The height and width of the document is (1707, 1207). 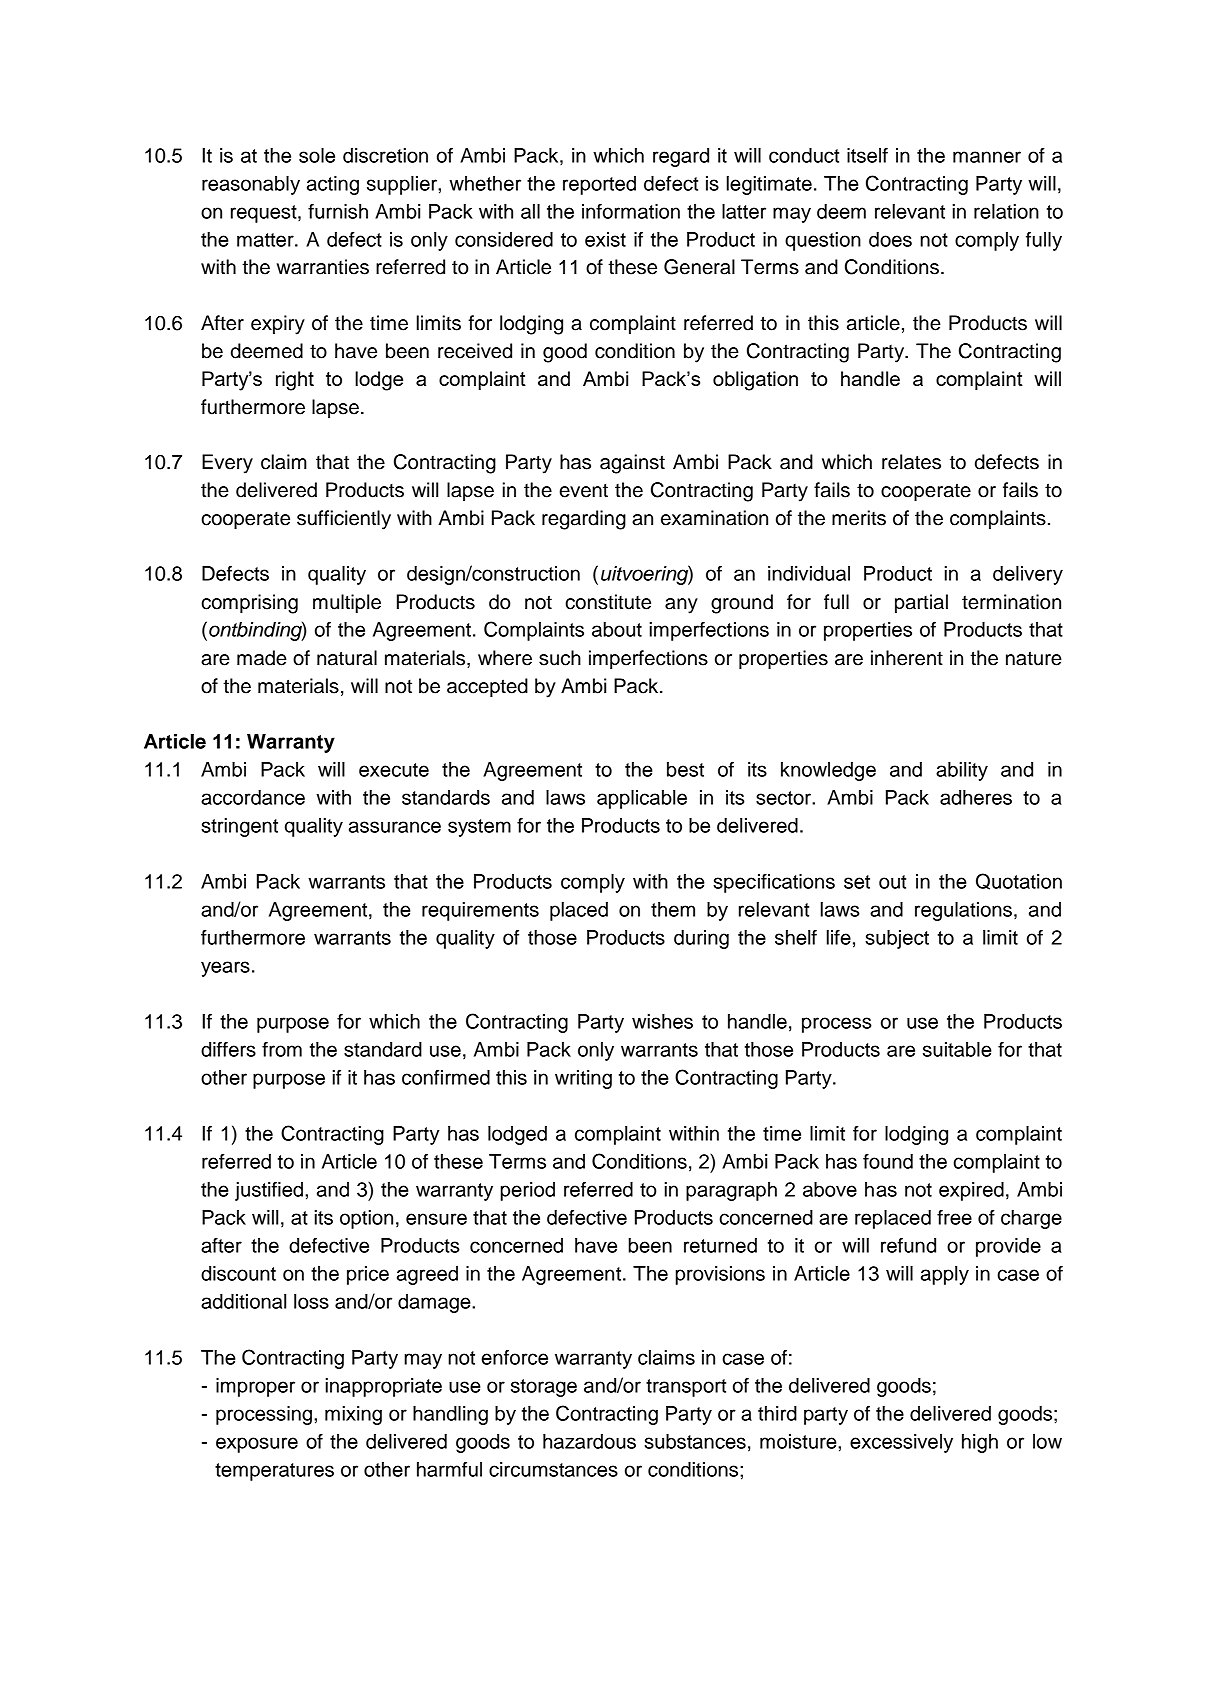 I want to click on applicable, so click(x=642, y=799).
